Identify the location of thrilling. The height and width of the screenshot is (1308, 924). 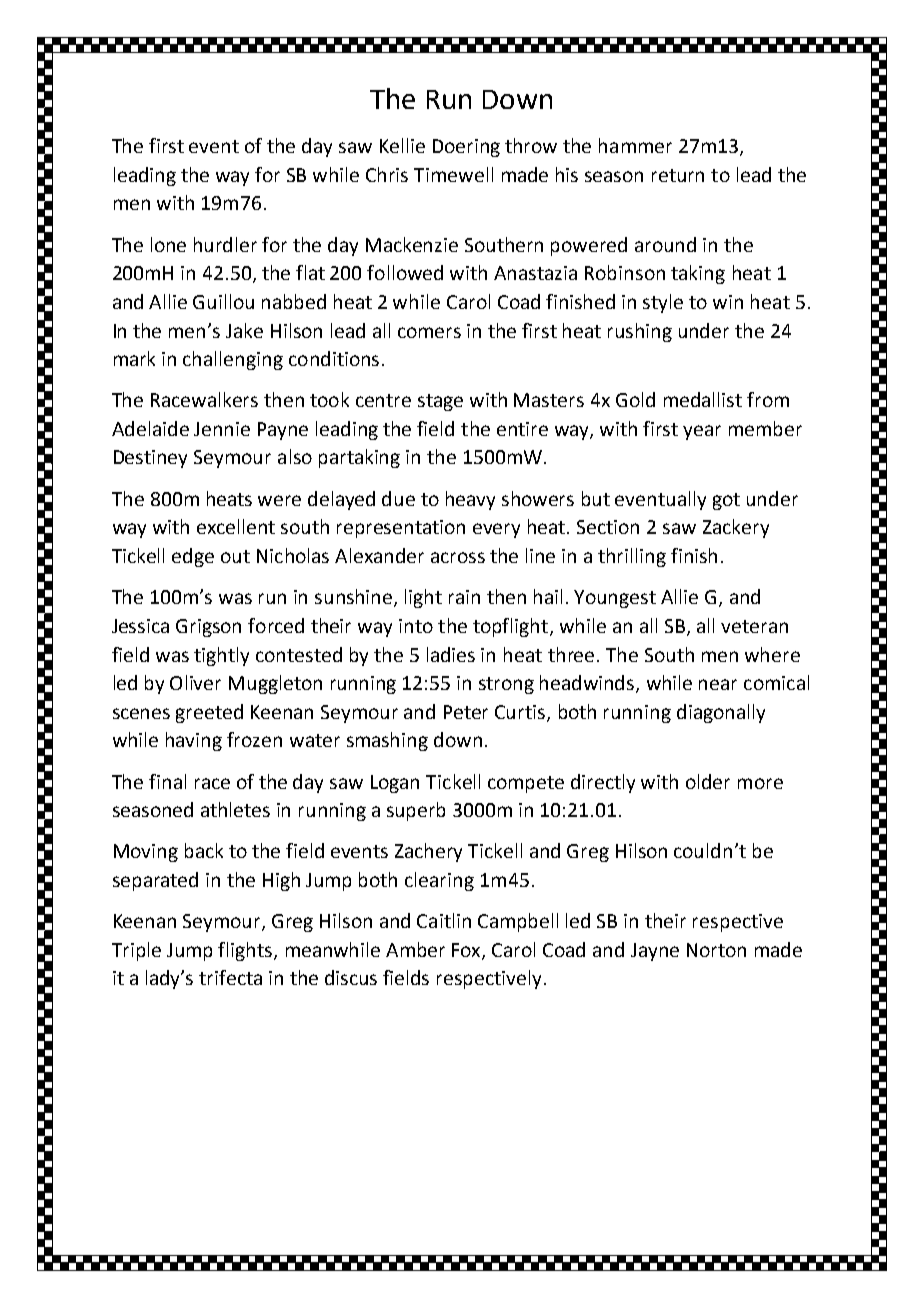
(632, 557).
